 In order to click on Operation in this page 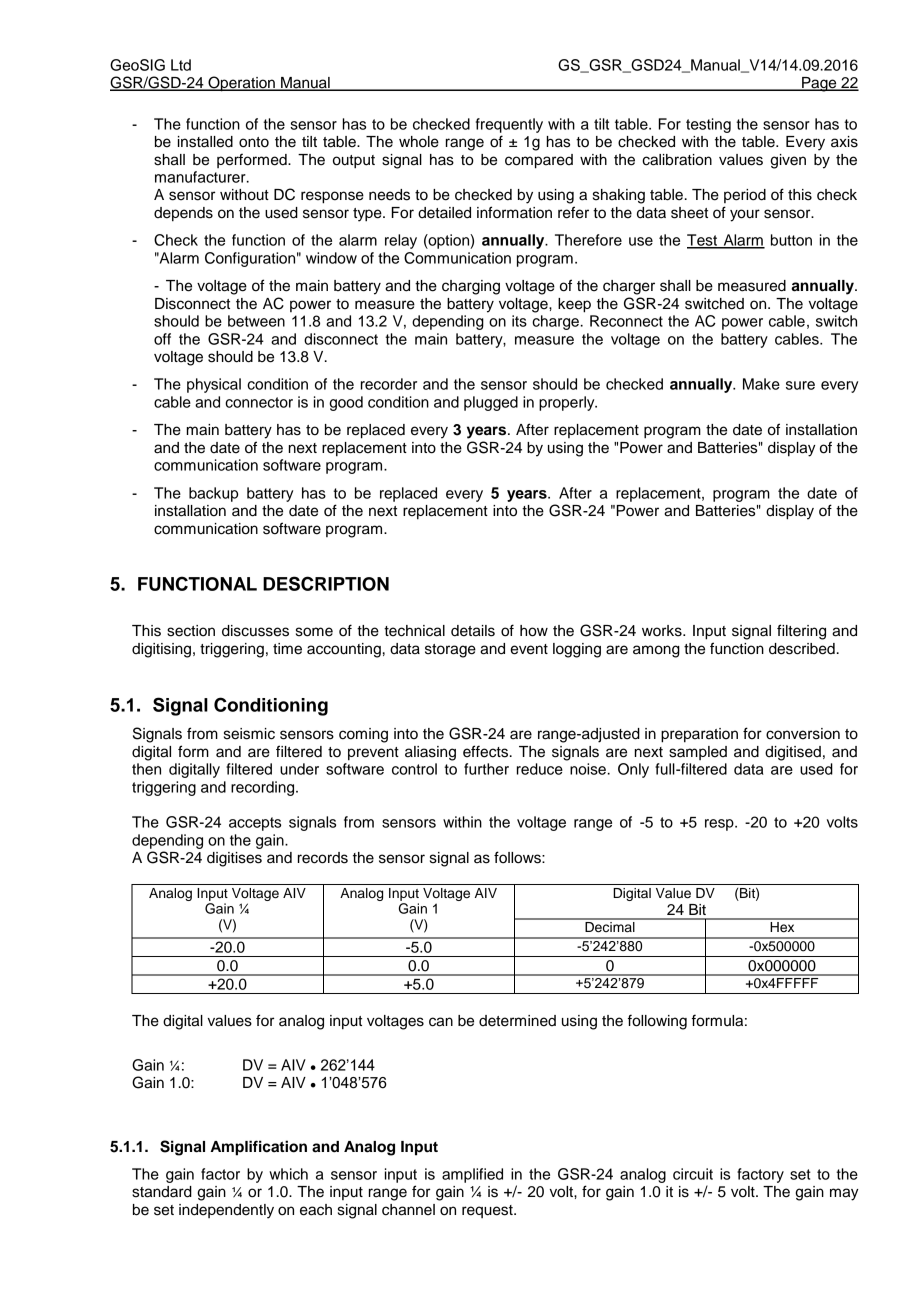, I will do `click(241, 84)`.
